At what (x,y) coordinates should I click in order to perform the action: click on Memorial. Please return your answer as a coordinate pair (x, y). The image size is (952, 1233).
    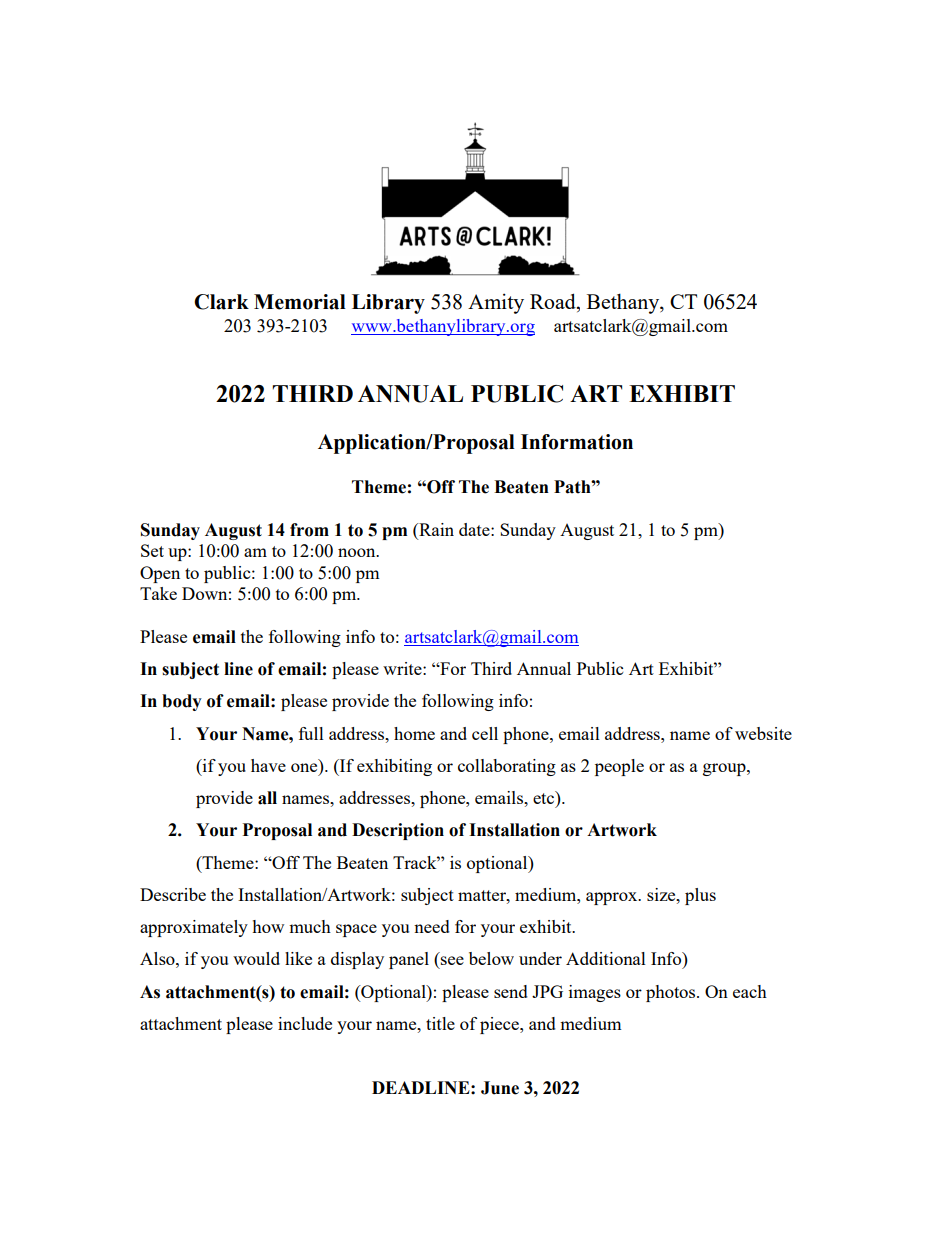
    Looking at the image, I should click on (300, 302).
